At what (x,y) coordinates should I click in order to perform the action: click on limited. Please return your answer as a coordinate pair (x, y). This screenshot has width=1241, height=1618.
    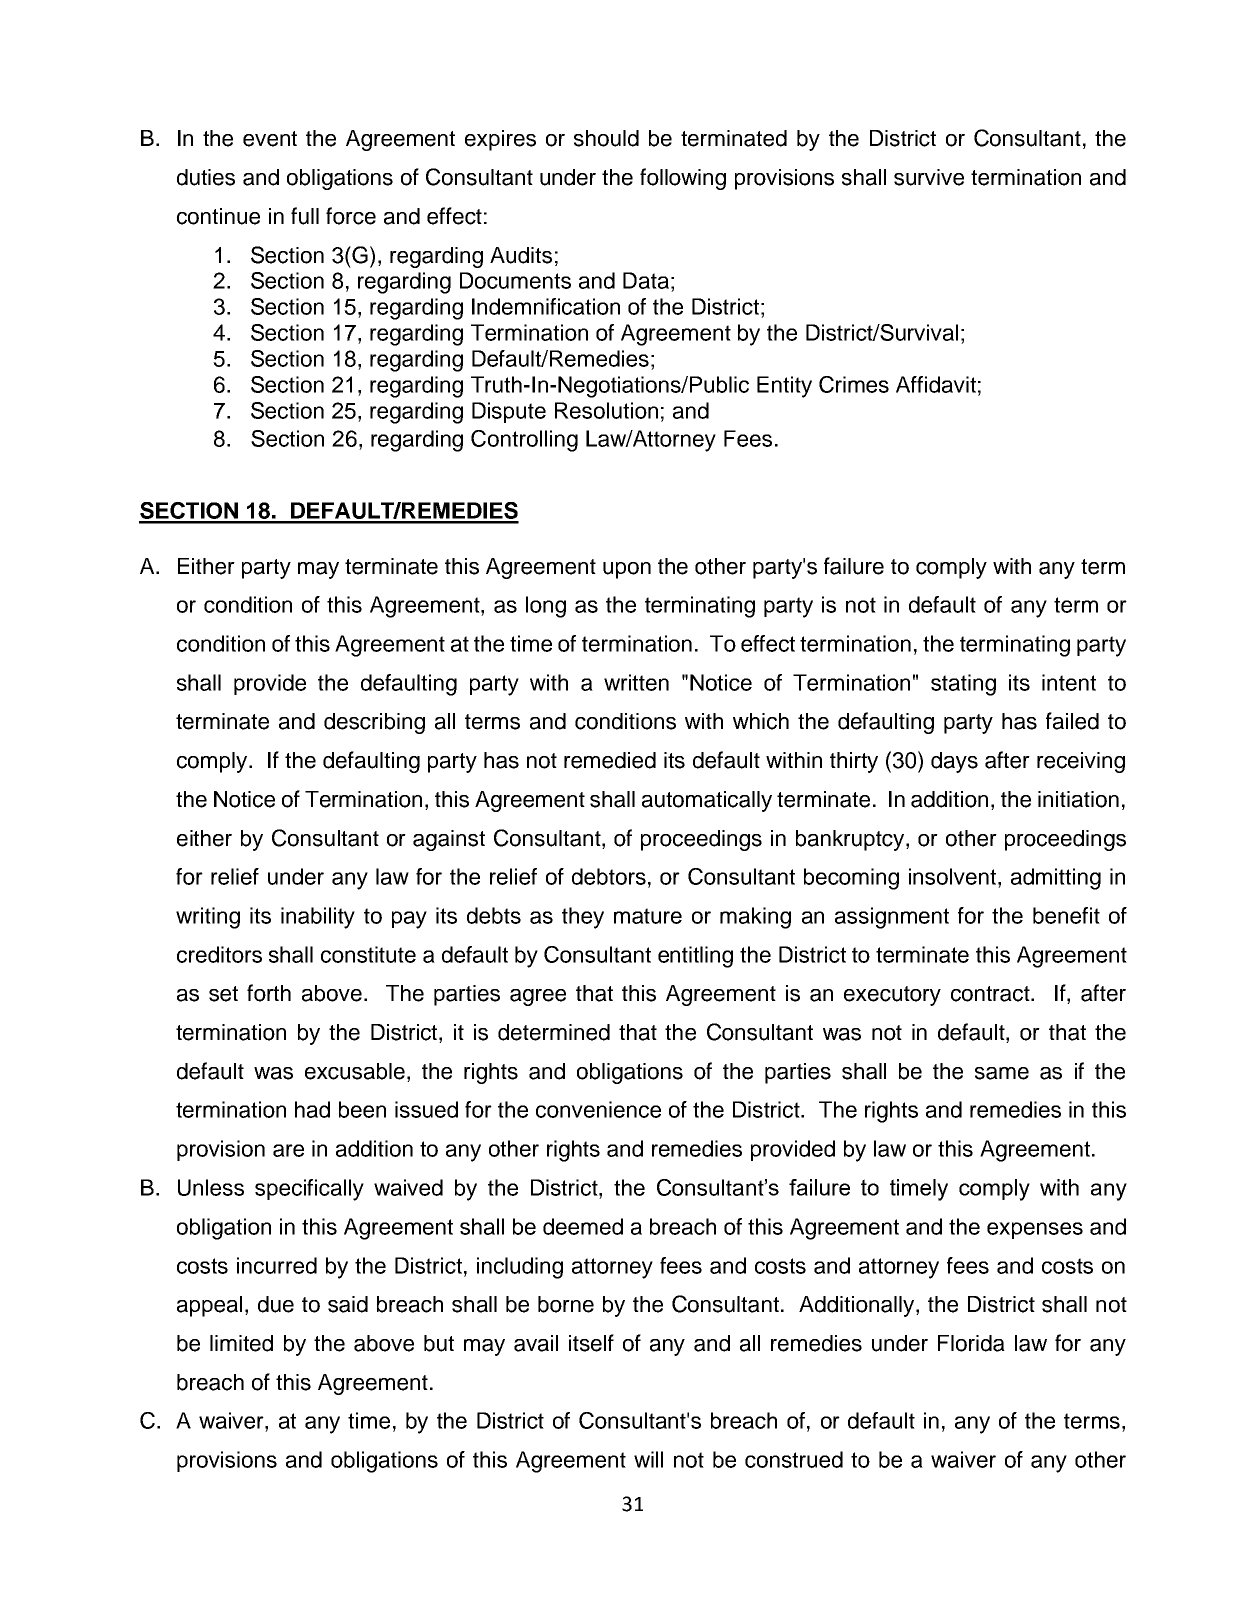
    Looking at the image, I should click on (241, 1343).
